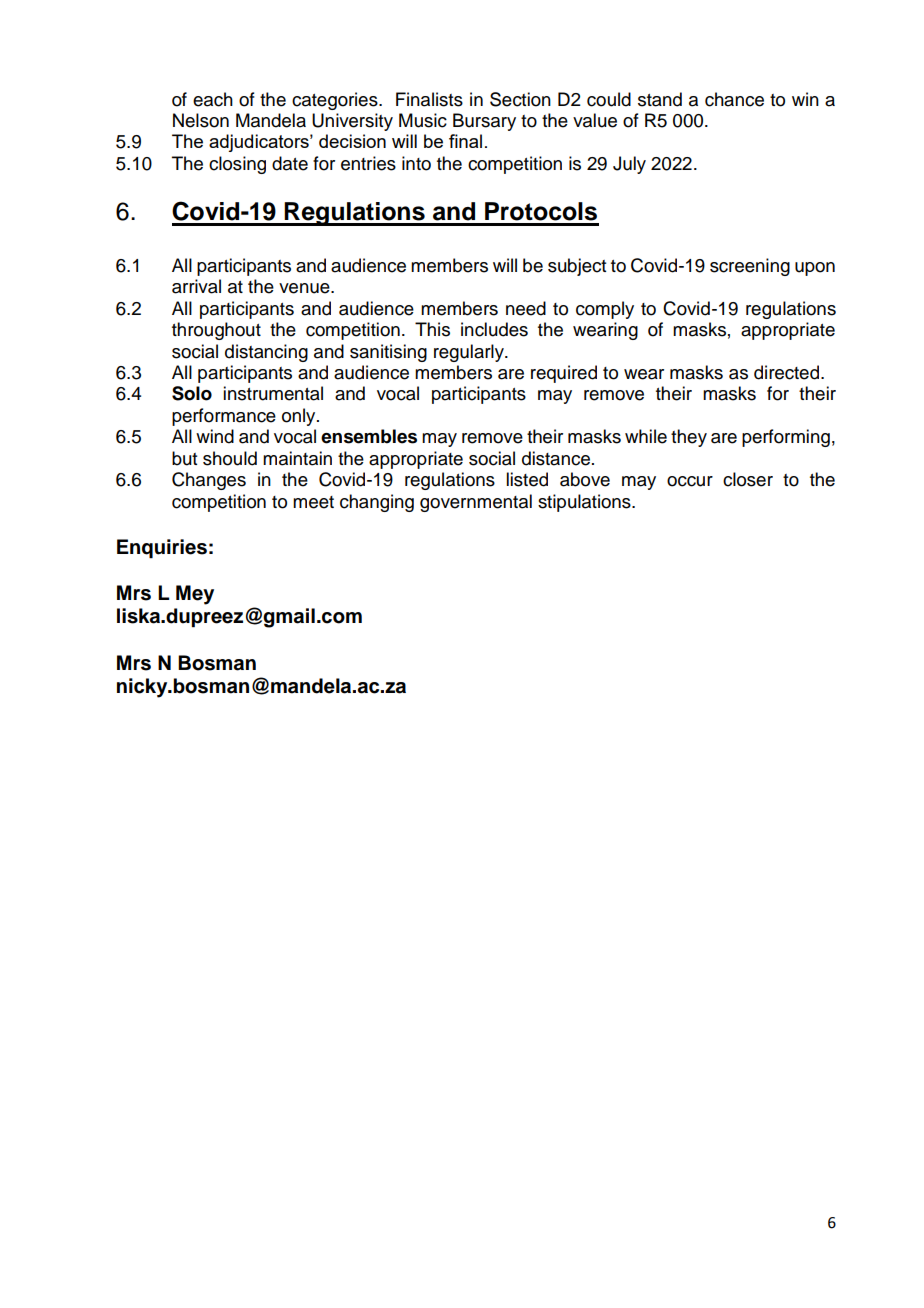 The image size is (924, 1308). Describe the element at coordinates (476, 503) in the document. I see `governmental` at that location.
